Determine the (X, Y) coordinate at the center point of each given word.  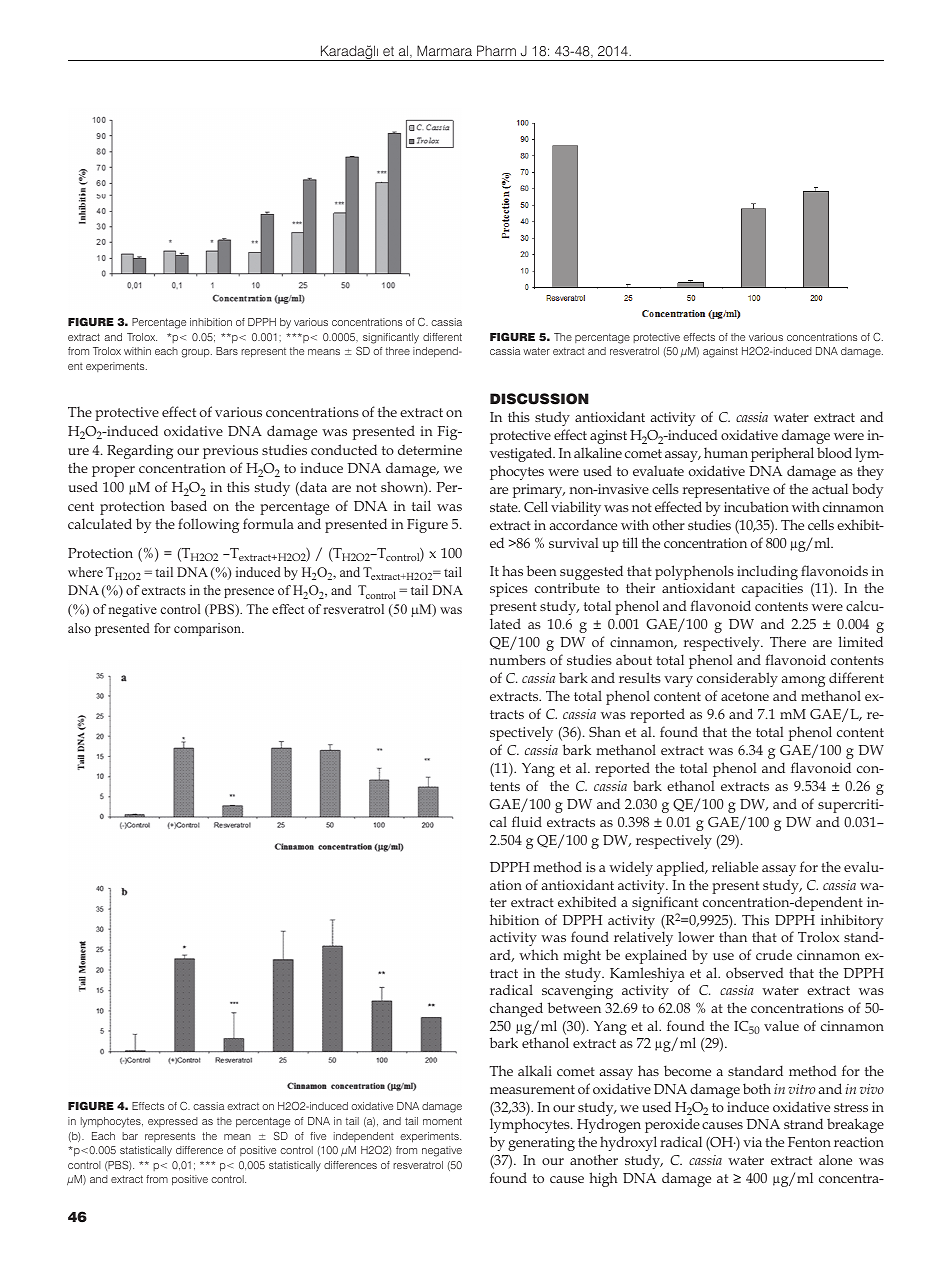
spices (509, 590)
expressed (173, 1122)
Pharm (496, 50)
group (197, 353)
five (318, 1136)
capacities (772, 590)
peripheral (782, 454)
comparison (208, 629)
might (582, 956)
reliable (735, 866)
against (720, 352)
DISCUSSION (539, 399)
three (398, 351)
